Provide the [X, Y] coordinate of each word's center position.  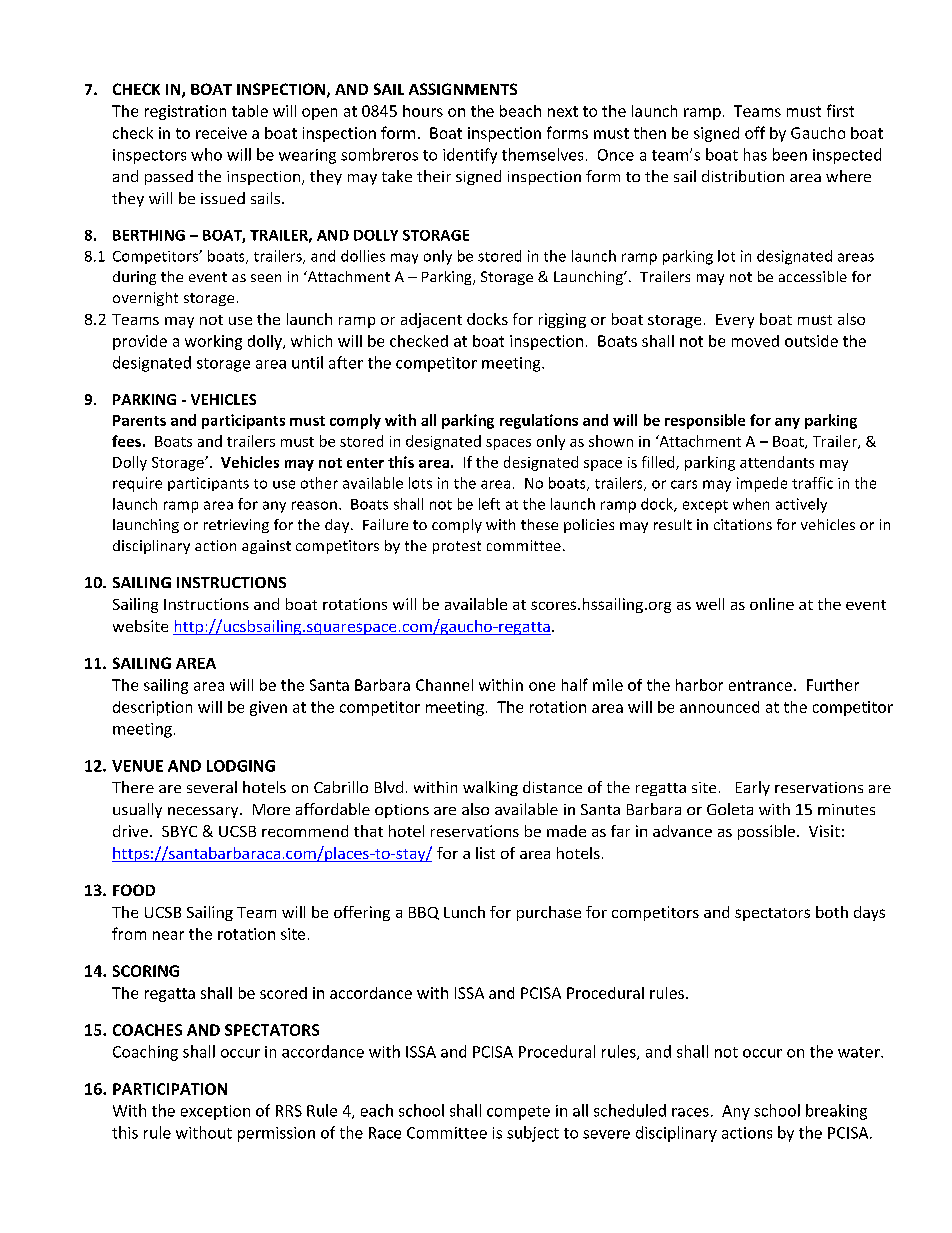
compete [518, 1113]
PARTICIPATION [170, 1089]
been [790, 154]
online [772, 604]
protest [457, 547]
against [266, 547]
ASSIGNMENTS [463, 89]
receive [221, 133]
